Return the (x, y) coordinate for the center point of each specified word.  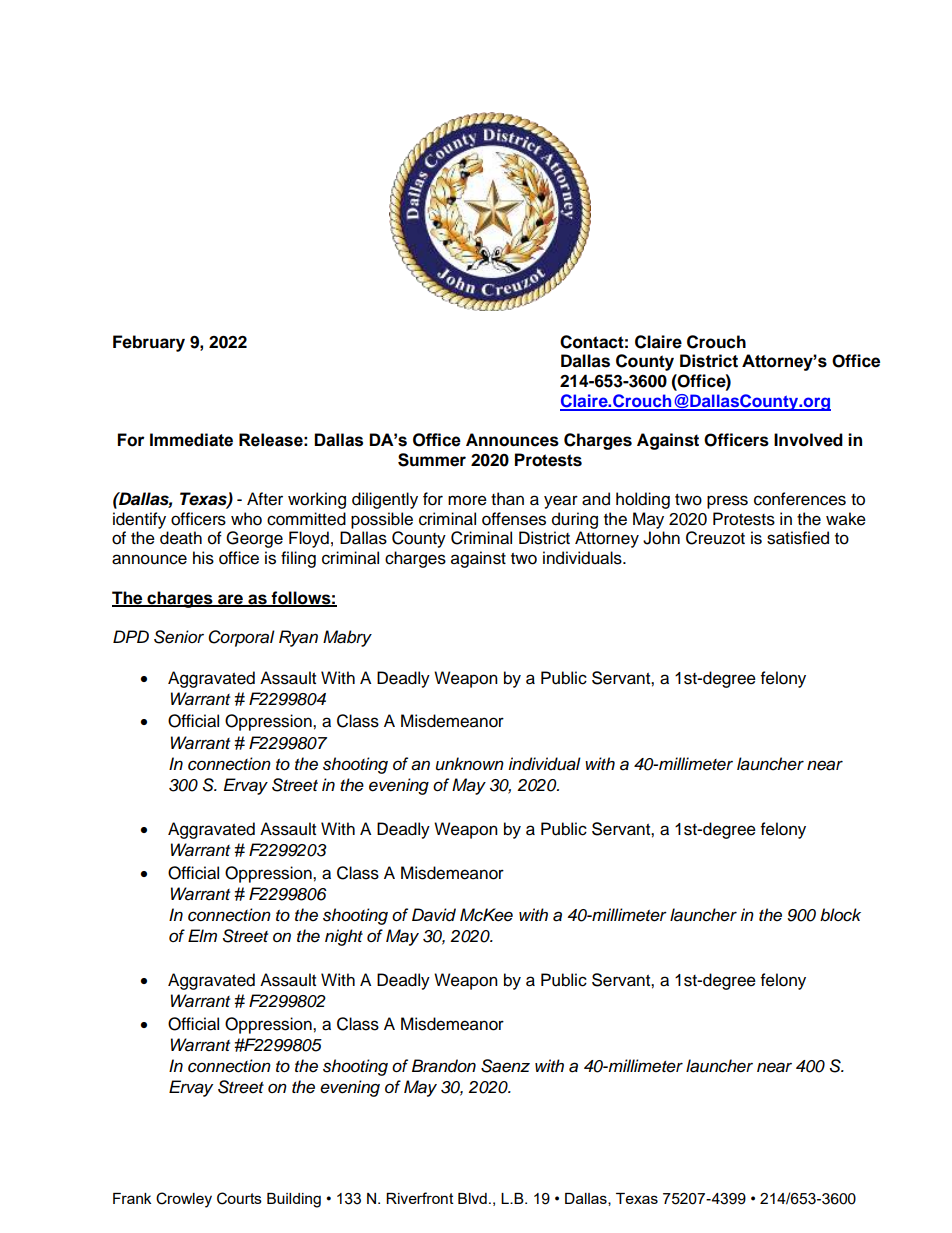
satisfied (798, 538)
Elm (202, 935)
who (246, 519)
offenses (514, 519)
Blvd (472, 1198)
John (661, 538)
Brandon (444, 1066)
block (840, 915)
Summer (432, 460)
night (344, 937)
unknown (470, 764)
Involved (808, 440)
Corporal (241, 638)
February (149, 343)
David (434, 915)
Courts (239, 1198)
